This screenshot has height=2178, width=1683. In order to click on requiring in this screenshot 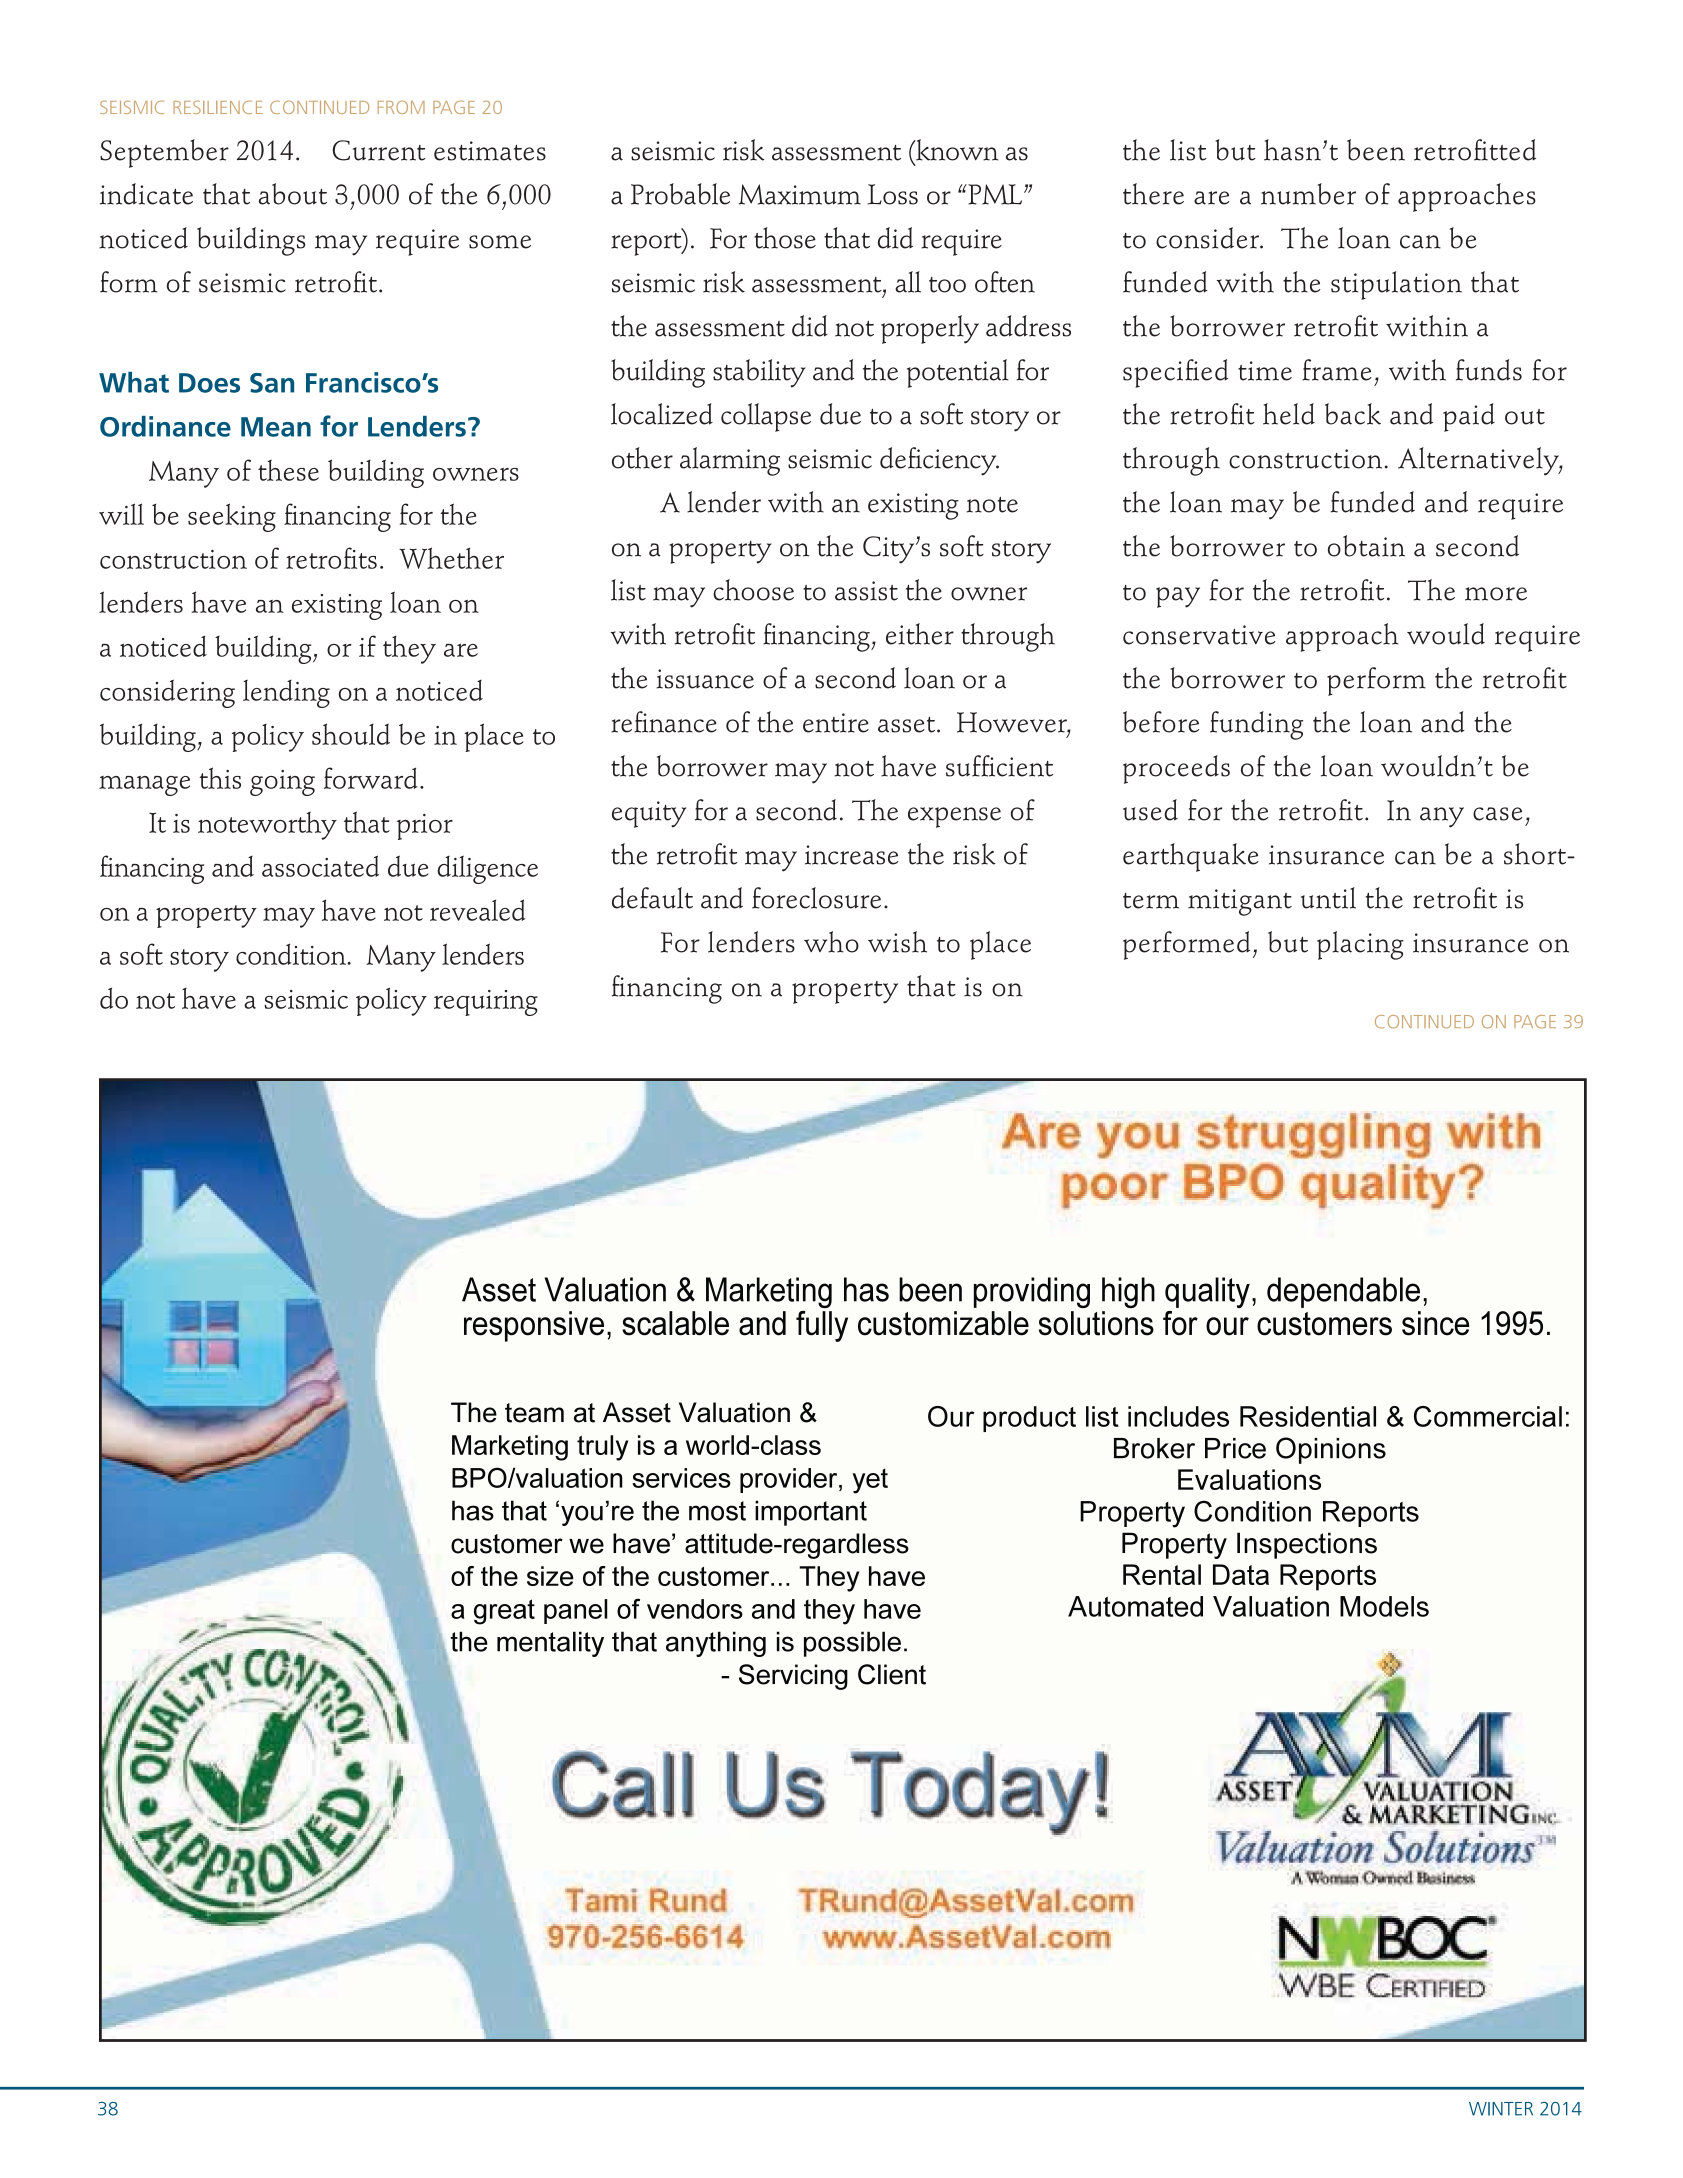, I will do `click(486, 1003)`.
